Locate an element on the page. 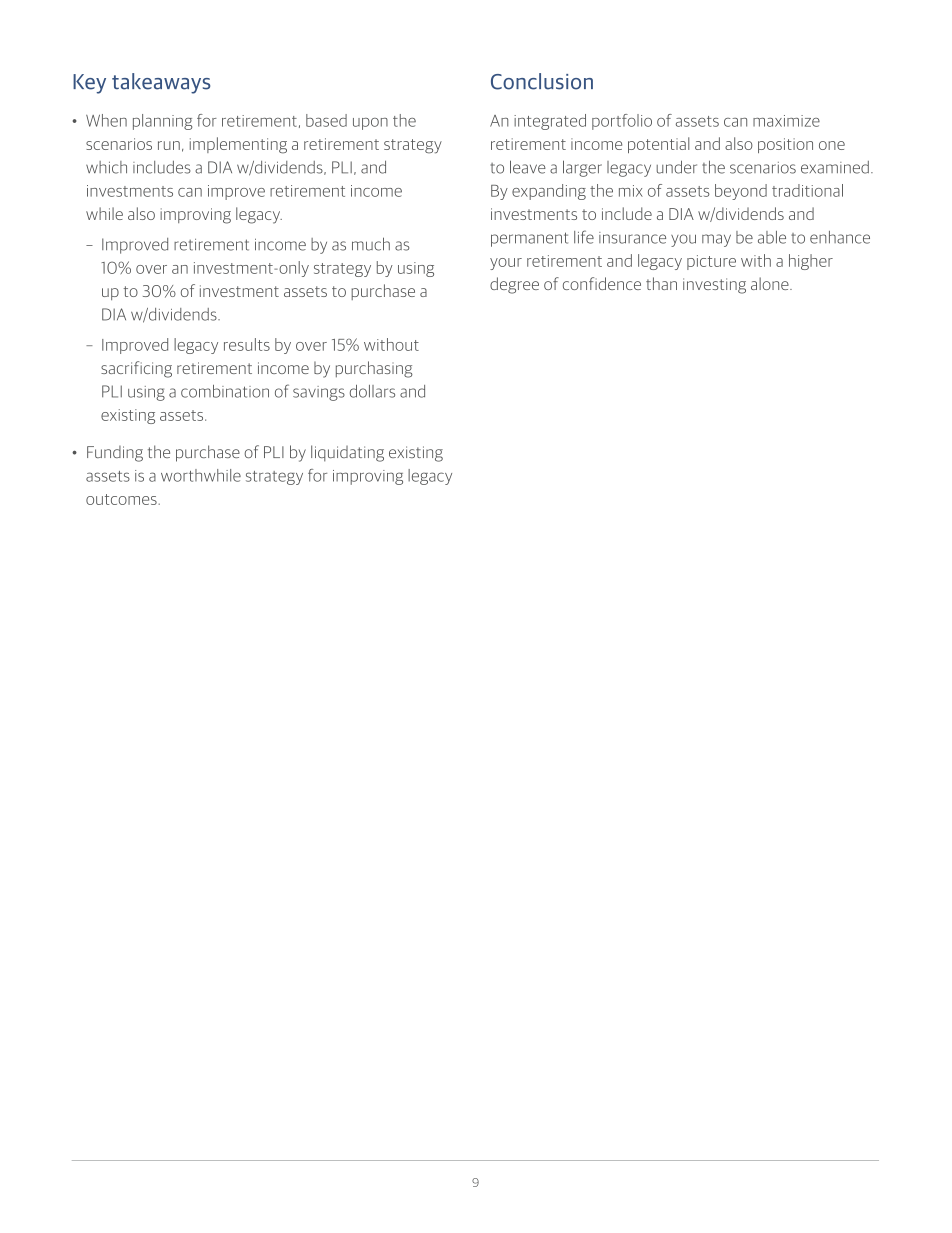 This image has width=952, height=1233. Conclusion is located at coordinates (542, 81).
